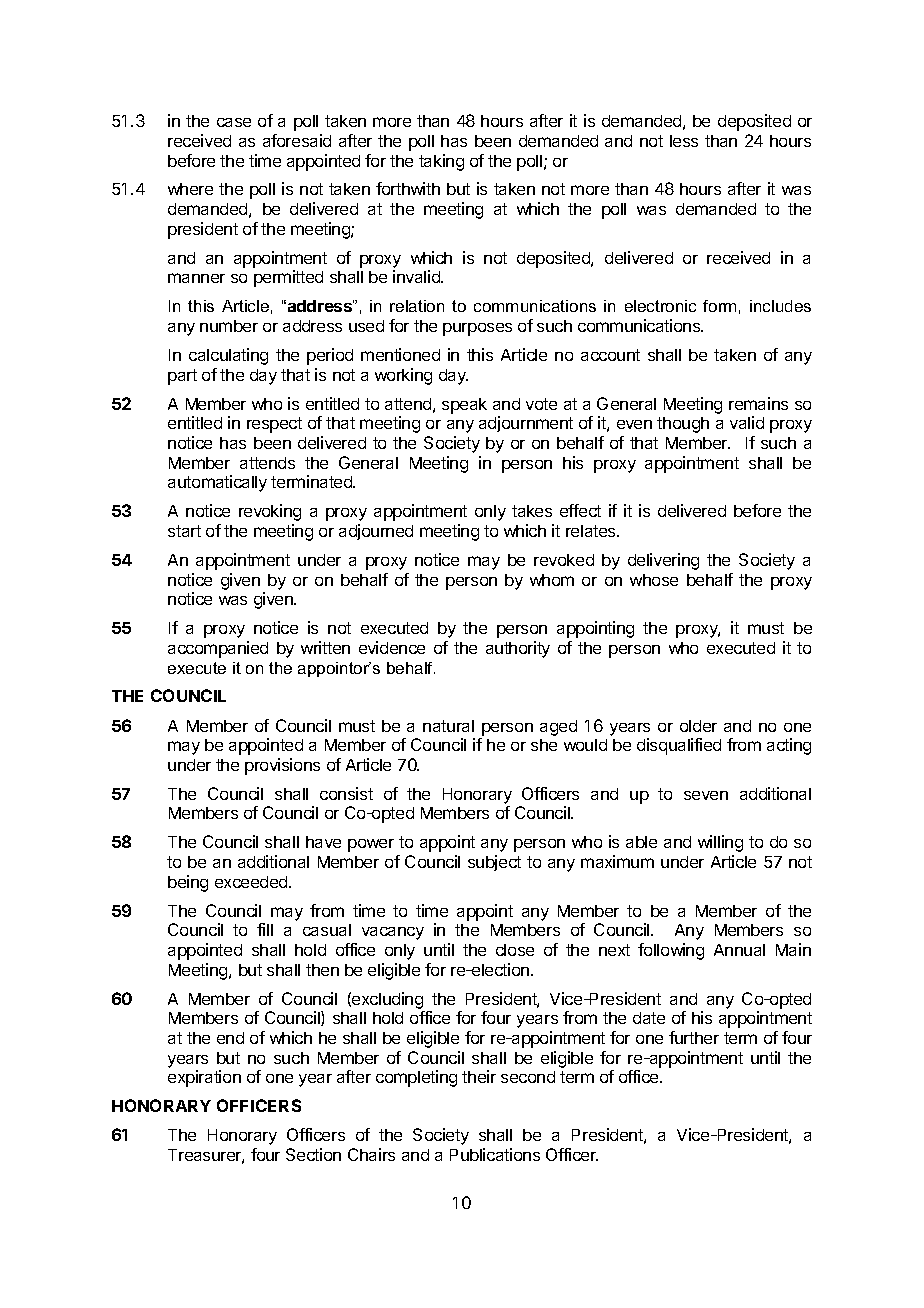  What do you see at coordinates (720, 843) in the document?
I see `willing` at bounding box center [720, 843].
